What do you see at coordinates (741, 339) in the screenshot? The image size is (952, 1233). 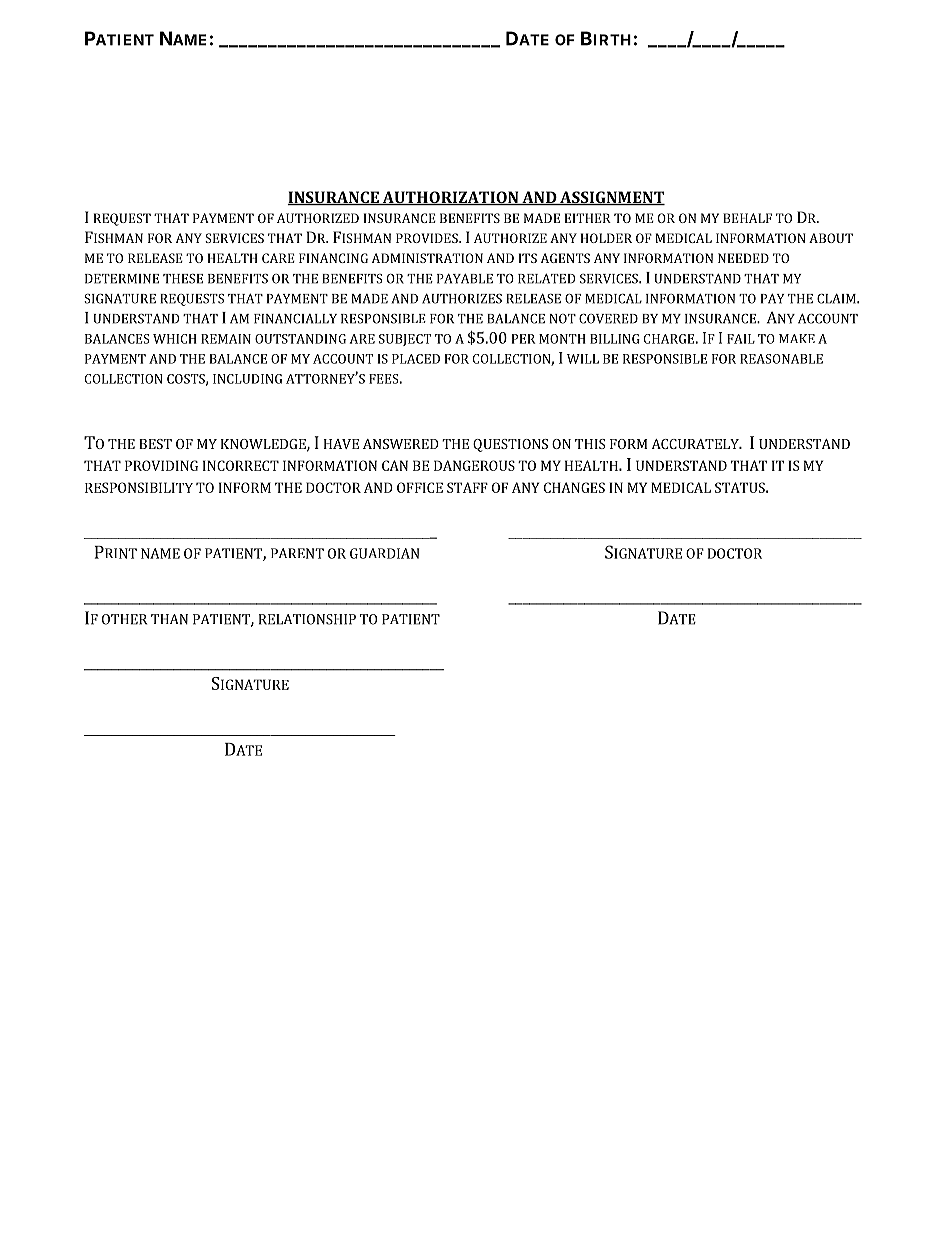 I see `FAIL` at bounding box center [741, 339].
